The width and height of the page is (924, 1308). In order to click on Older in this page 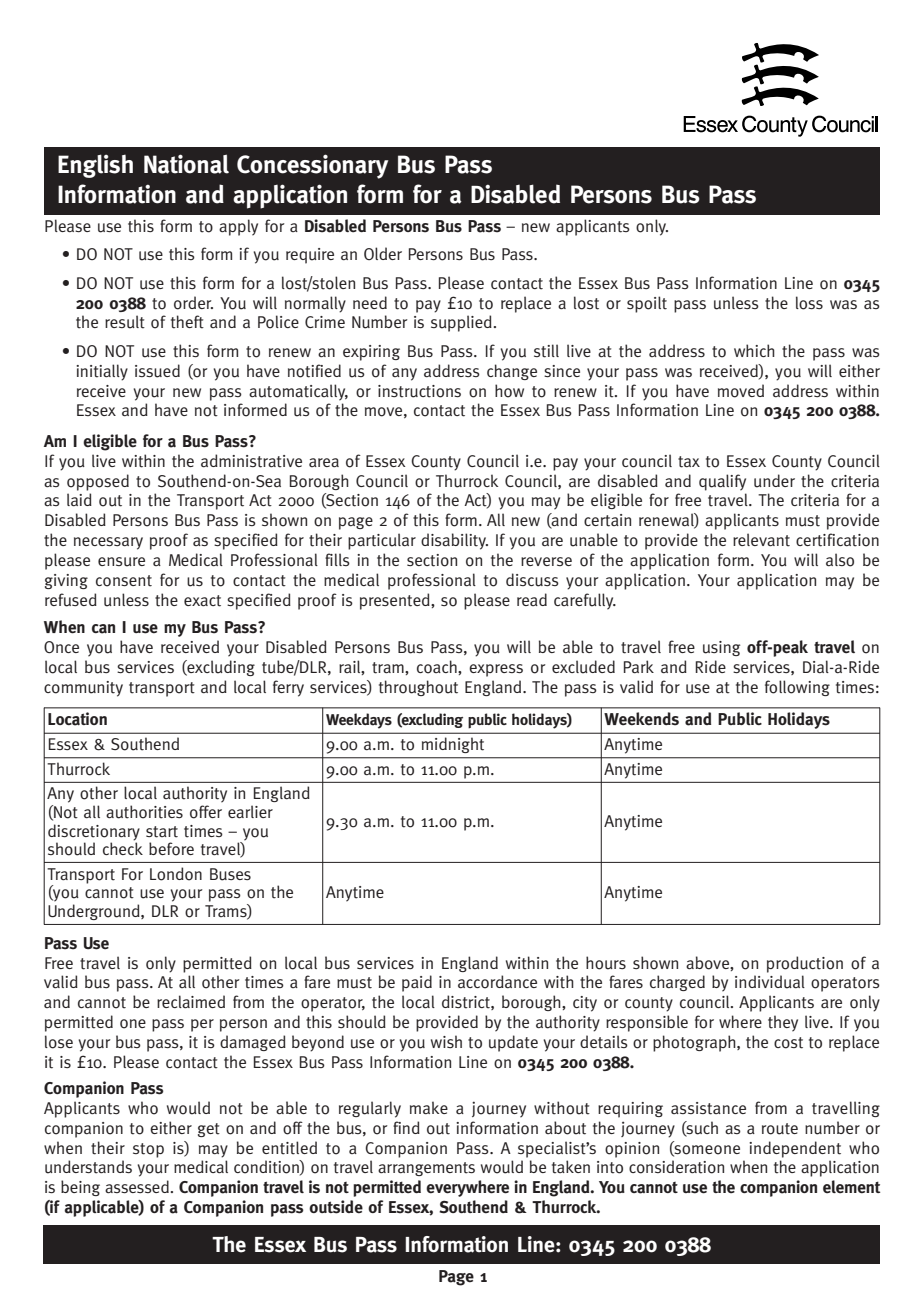, I will do `click(383, 253)`.
